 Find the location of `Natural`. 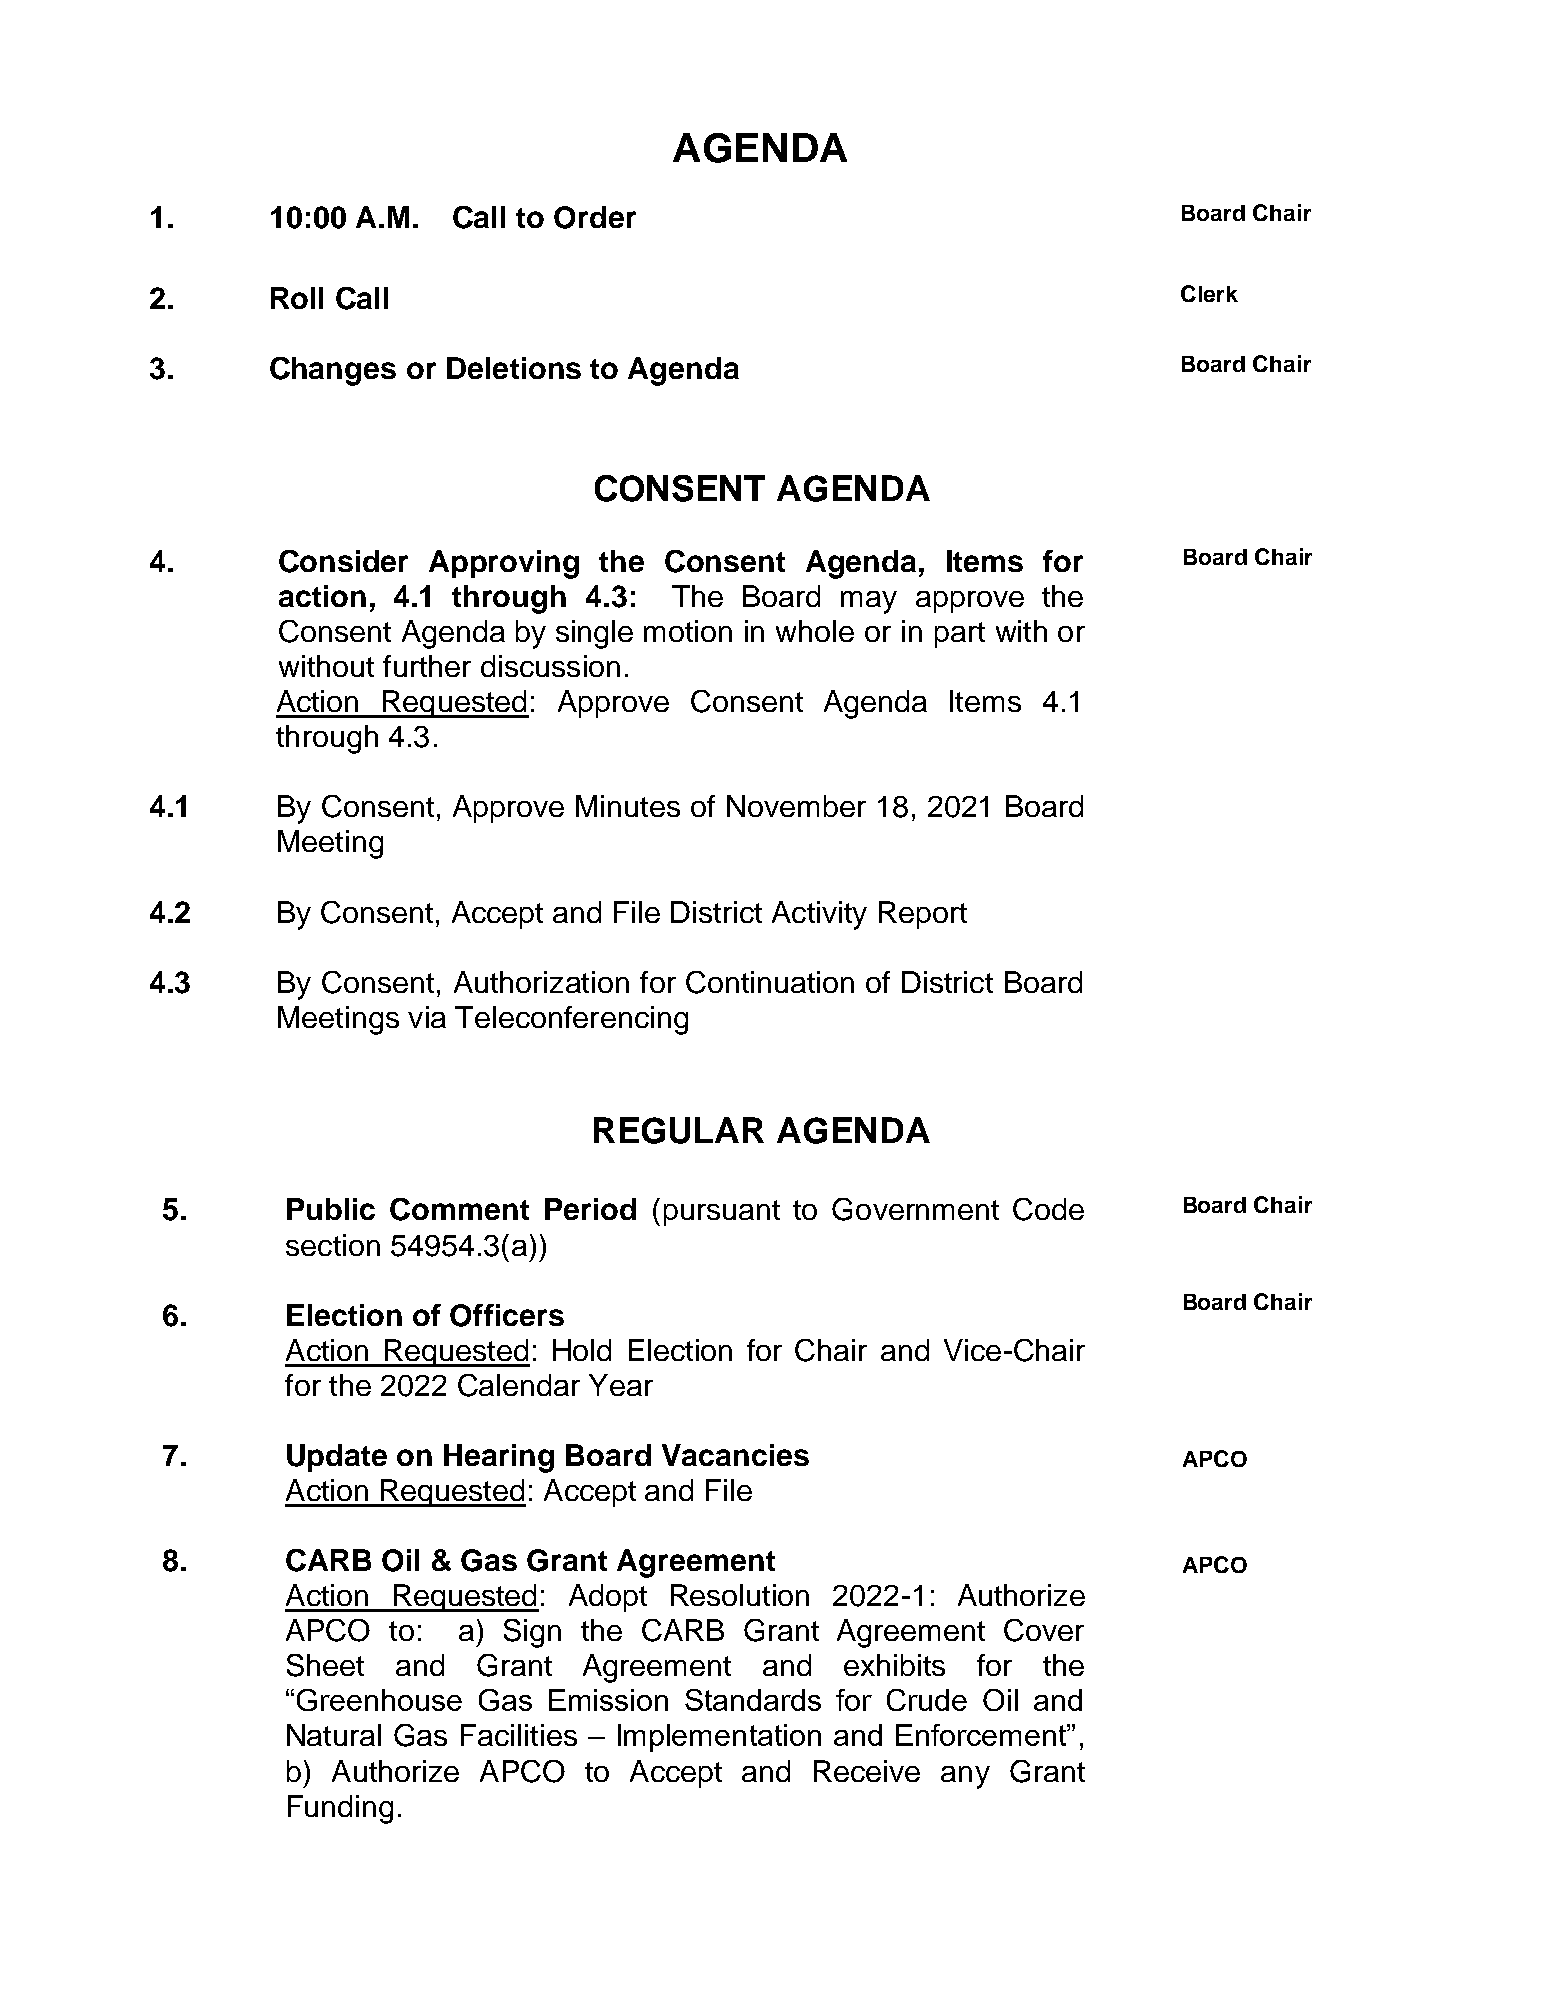

Natural is located at coordinates (334, 1735).
